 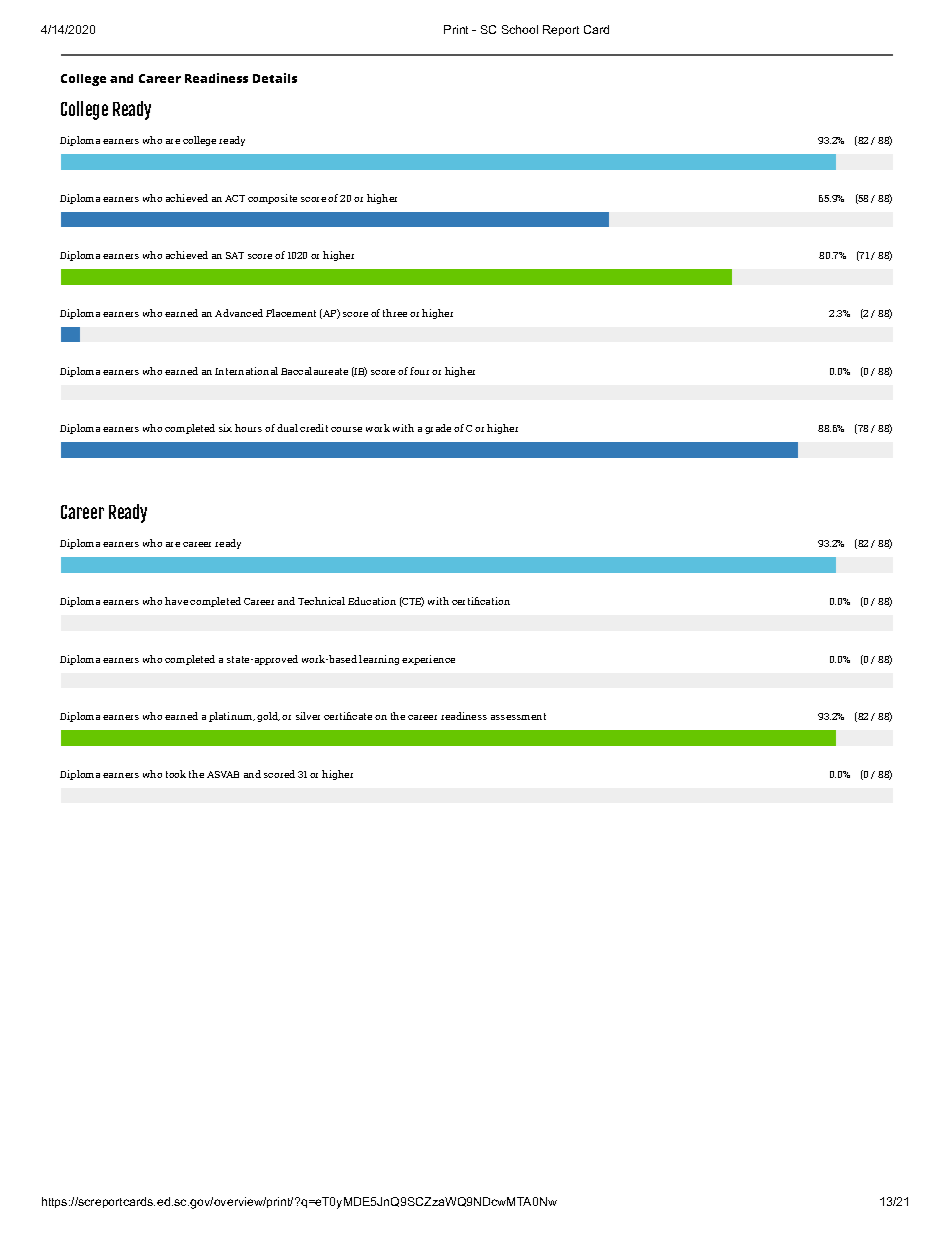 I want to click on Education, so click(x=372, y=601).
